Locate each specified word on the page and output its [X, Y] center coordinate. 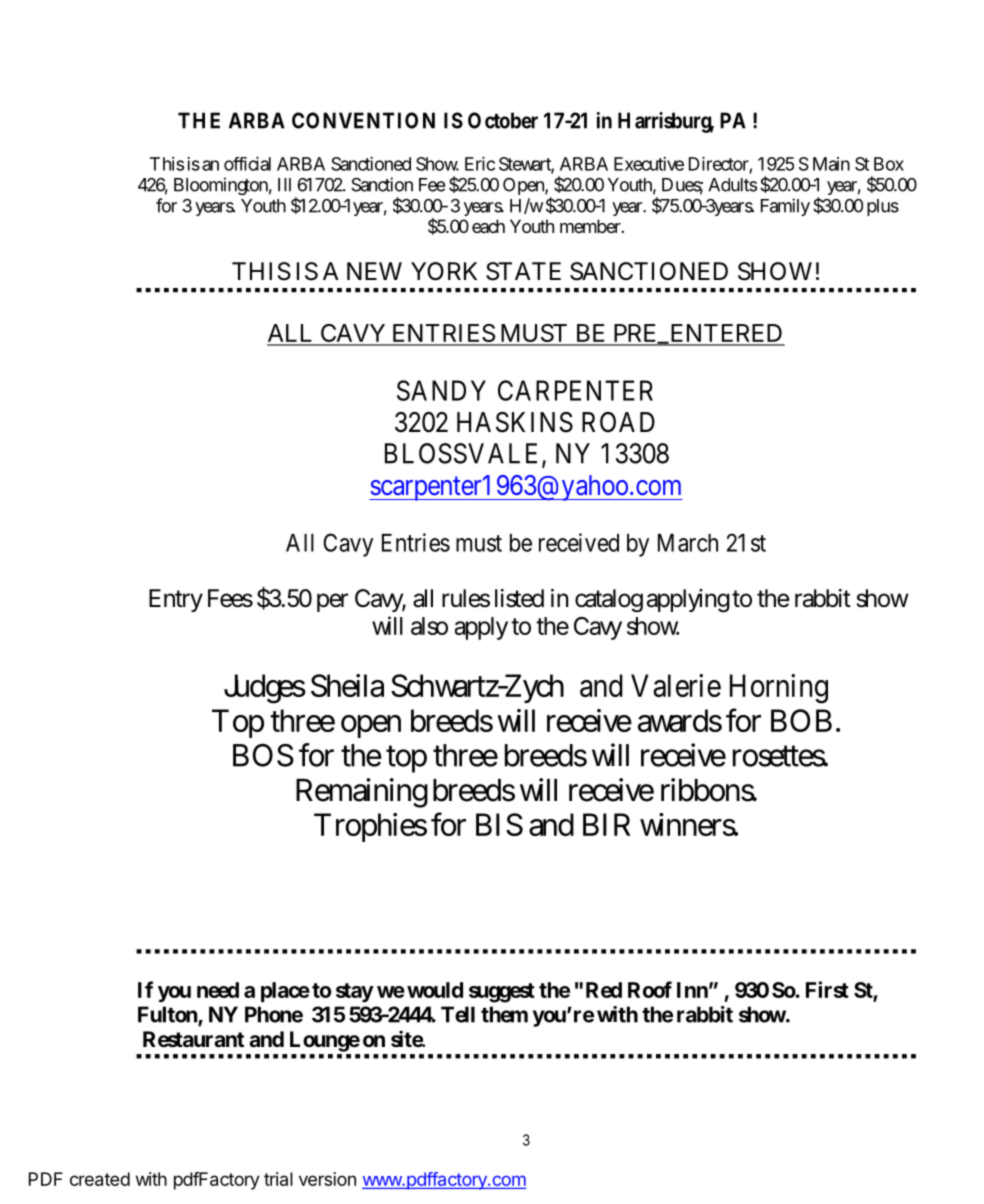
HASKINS [515, 422]
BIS [499, 824]
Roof [650, 989]
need [218, 990]
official [247, 164]
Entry [176, 600]
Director [720, 165]
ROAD [618, 422]
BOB [801, 720]
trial [278, 1179]
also [429, 626]
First [827, 989]
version [327, 1179]
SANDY [441, 390]
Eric [480, 164]
